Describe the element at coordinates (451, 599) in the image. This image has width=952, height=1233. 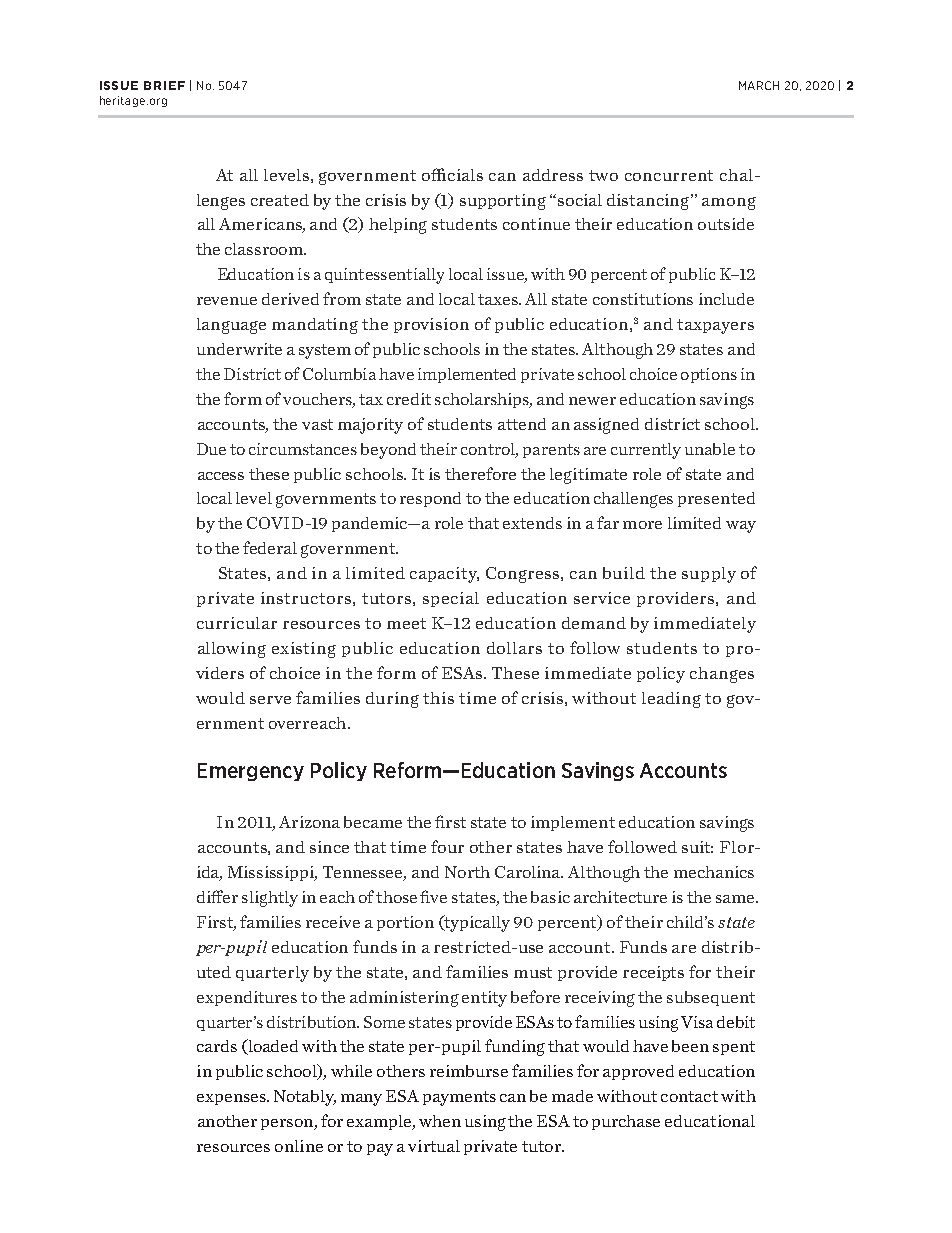
I see `special` at that location.
